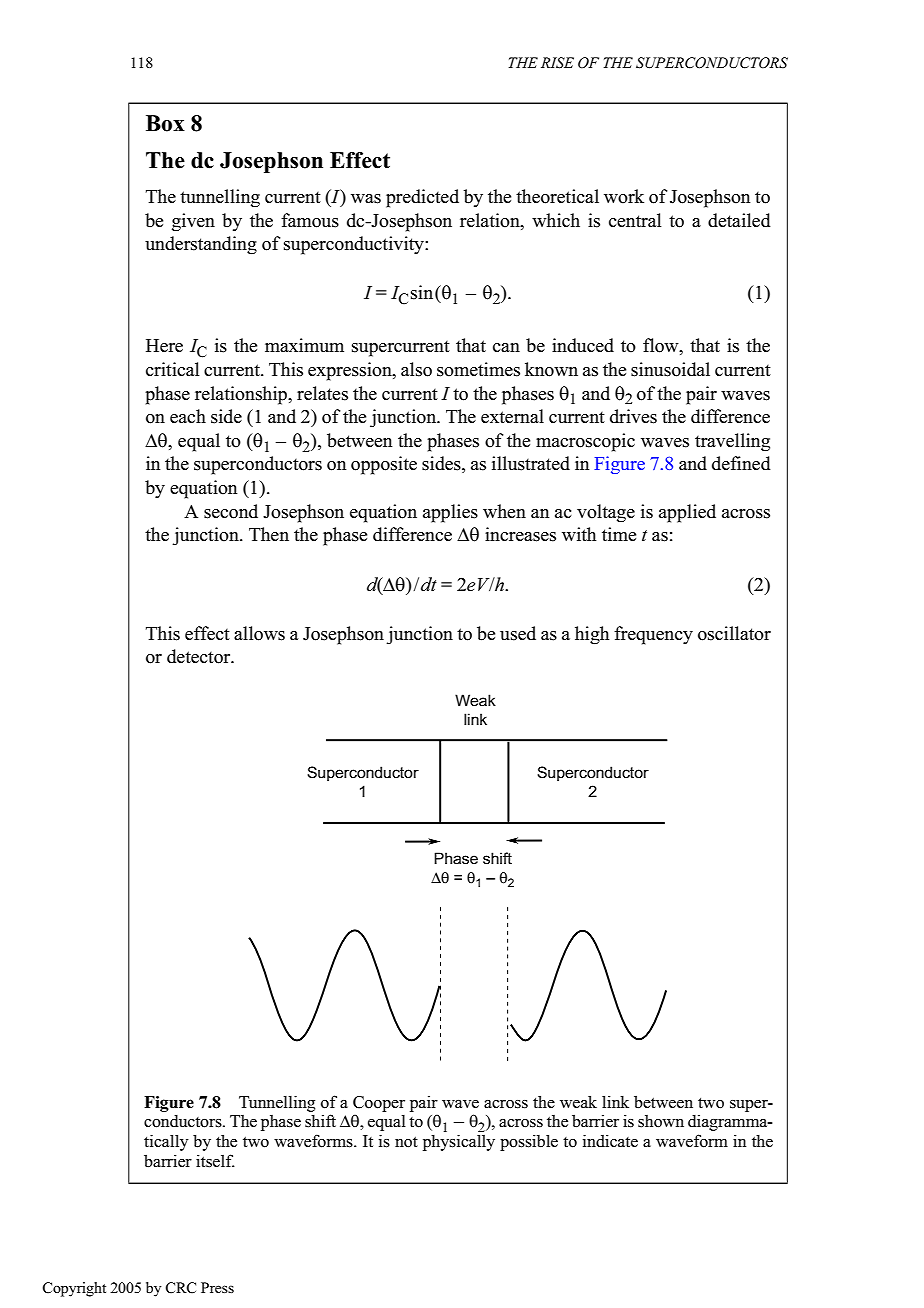 The image size is (924, 1308). What do you see at coordinates (165, 123) in the screenshot?
I see `Box` at bounding box center [165, 123].
